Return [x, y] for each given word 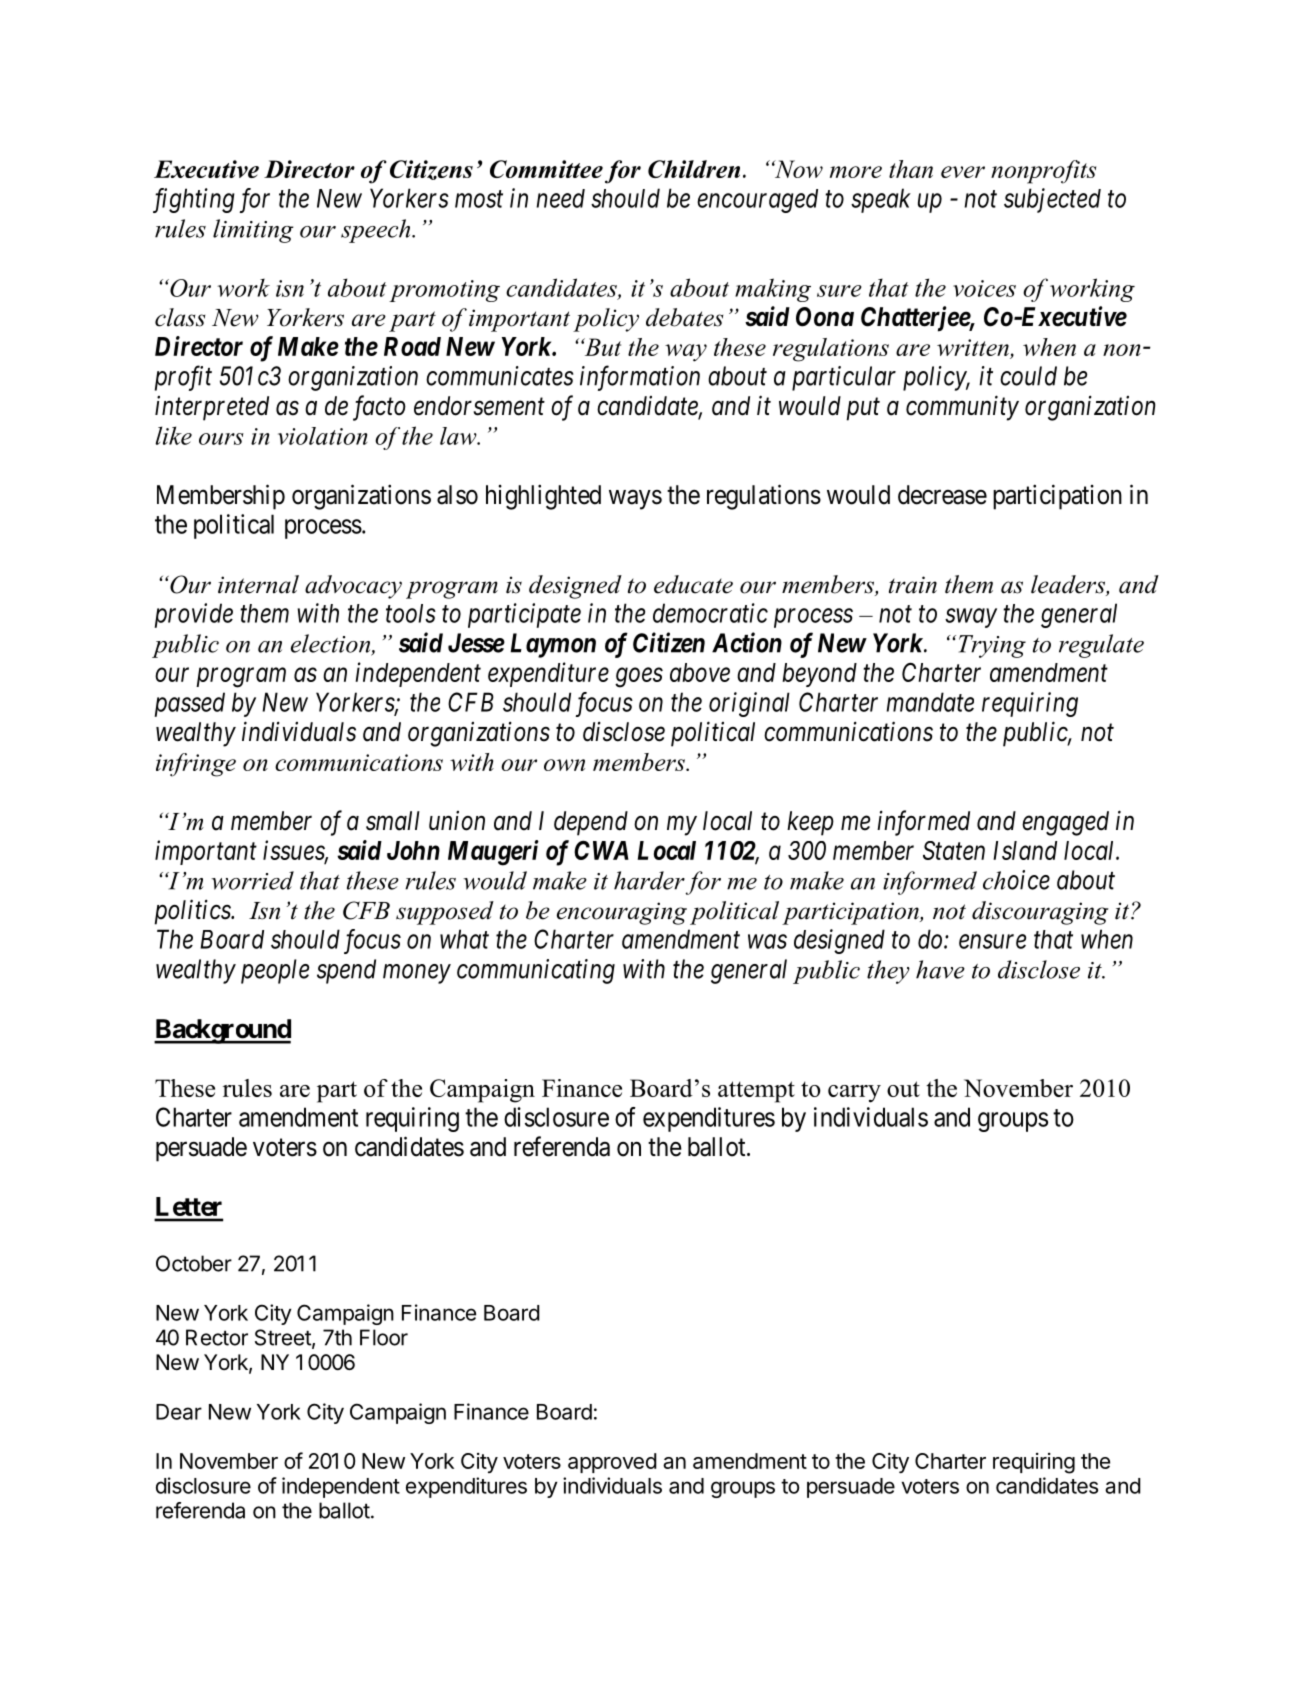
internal [258, 584]
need [560, 198]
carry [854, 1094]
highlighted [543, 497]
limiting [253, 231]
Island [1025, 850]
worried [252, 880]
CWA [601, 850]
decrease [942, 495]
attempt [756, 1092]
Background [222, 1031]
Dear [179, 1412]
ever [963, 172]
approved [612, 1463]
